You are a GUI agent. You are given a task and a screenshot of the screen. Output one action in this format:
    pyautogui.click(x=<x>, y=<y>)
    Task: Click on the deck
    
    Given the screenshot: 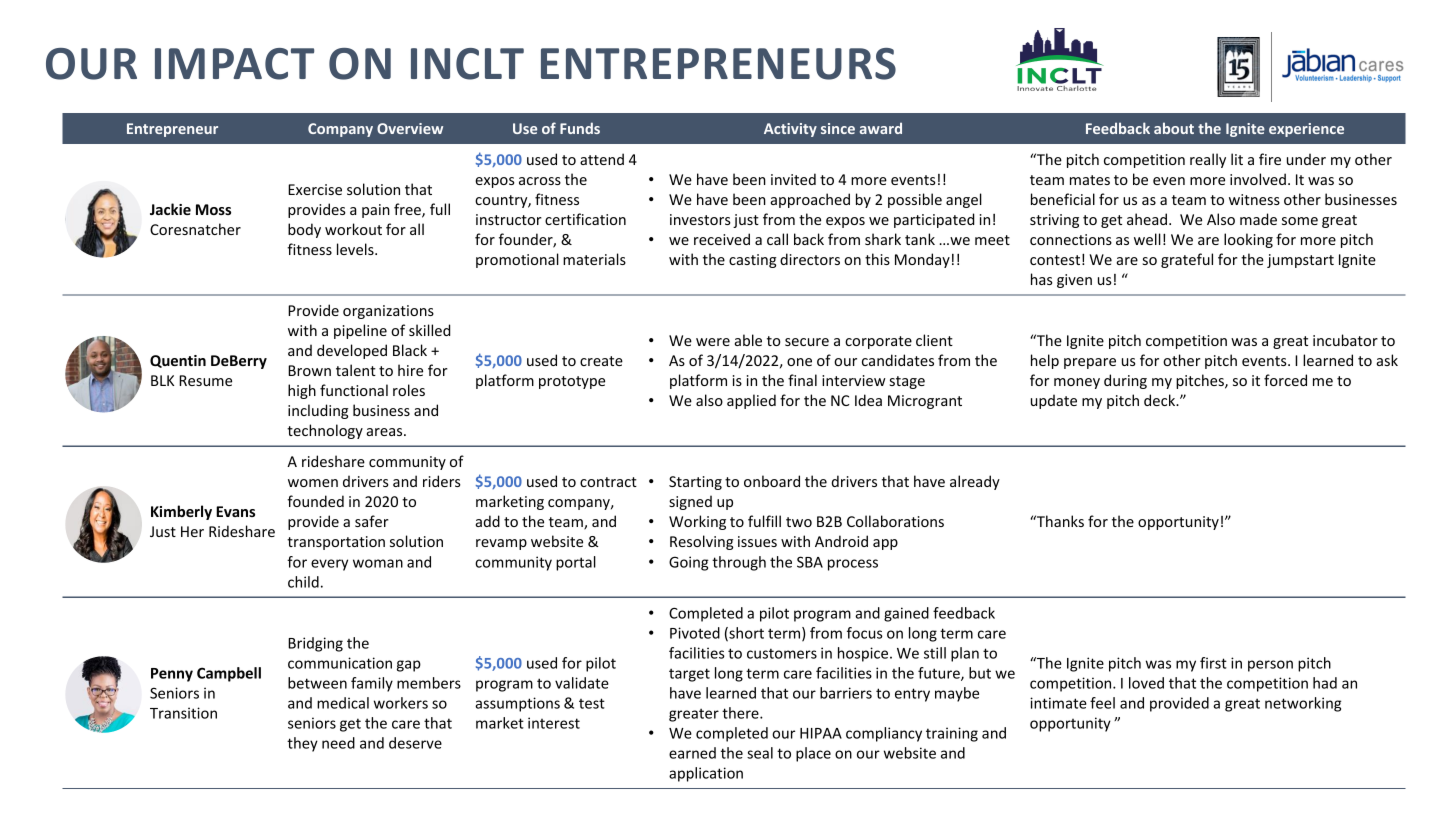 What is the action you would take?
    pyautogui.click(x=1161, y=400)
